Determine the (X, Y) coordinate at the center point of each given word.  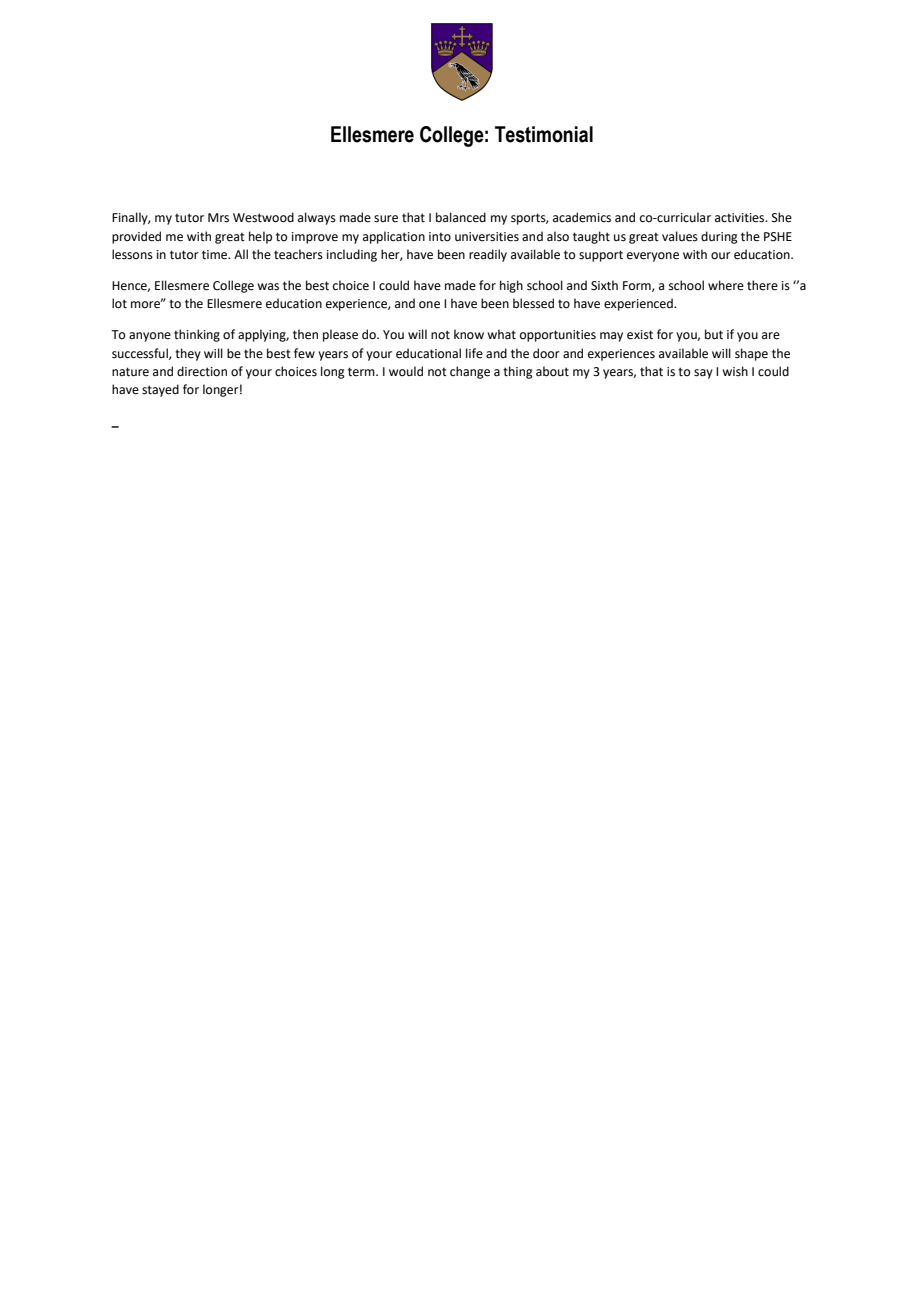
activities (741, 218)
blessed (533, 303)
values (680, 236)
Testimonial (544, 134)
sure (386, 219)
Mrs (218, 218)
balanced (461, 217)
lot (119, 303)
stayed (160, 390)
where (726, 285)
